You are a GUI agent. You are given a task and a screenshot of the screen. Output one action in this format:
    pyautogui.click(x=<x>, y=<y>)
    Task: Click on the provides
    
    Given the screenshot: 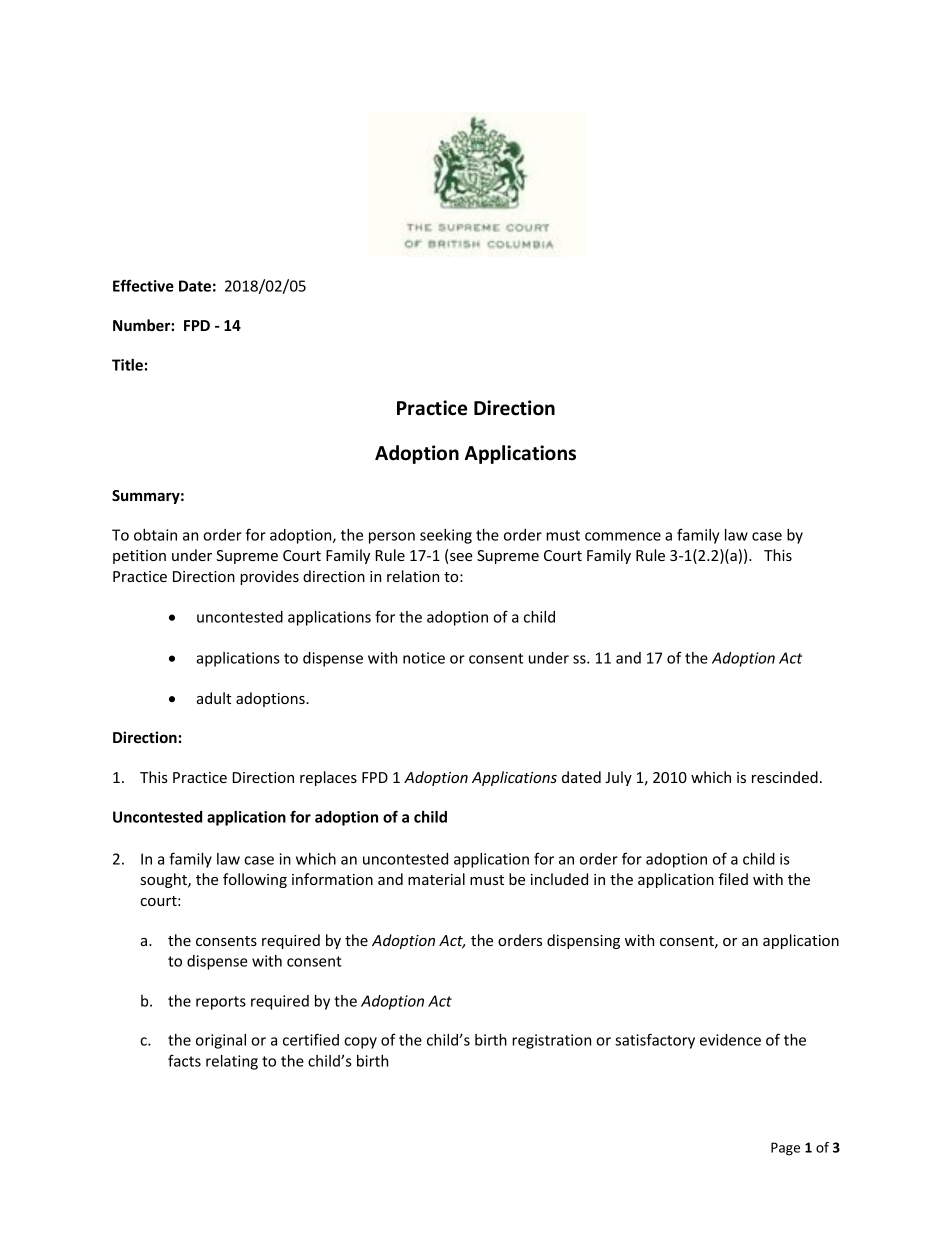 What is the action you would take?
    pyautogui.click(x=269, y=577)
